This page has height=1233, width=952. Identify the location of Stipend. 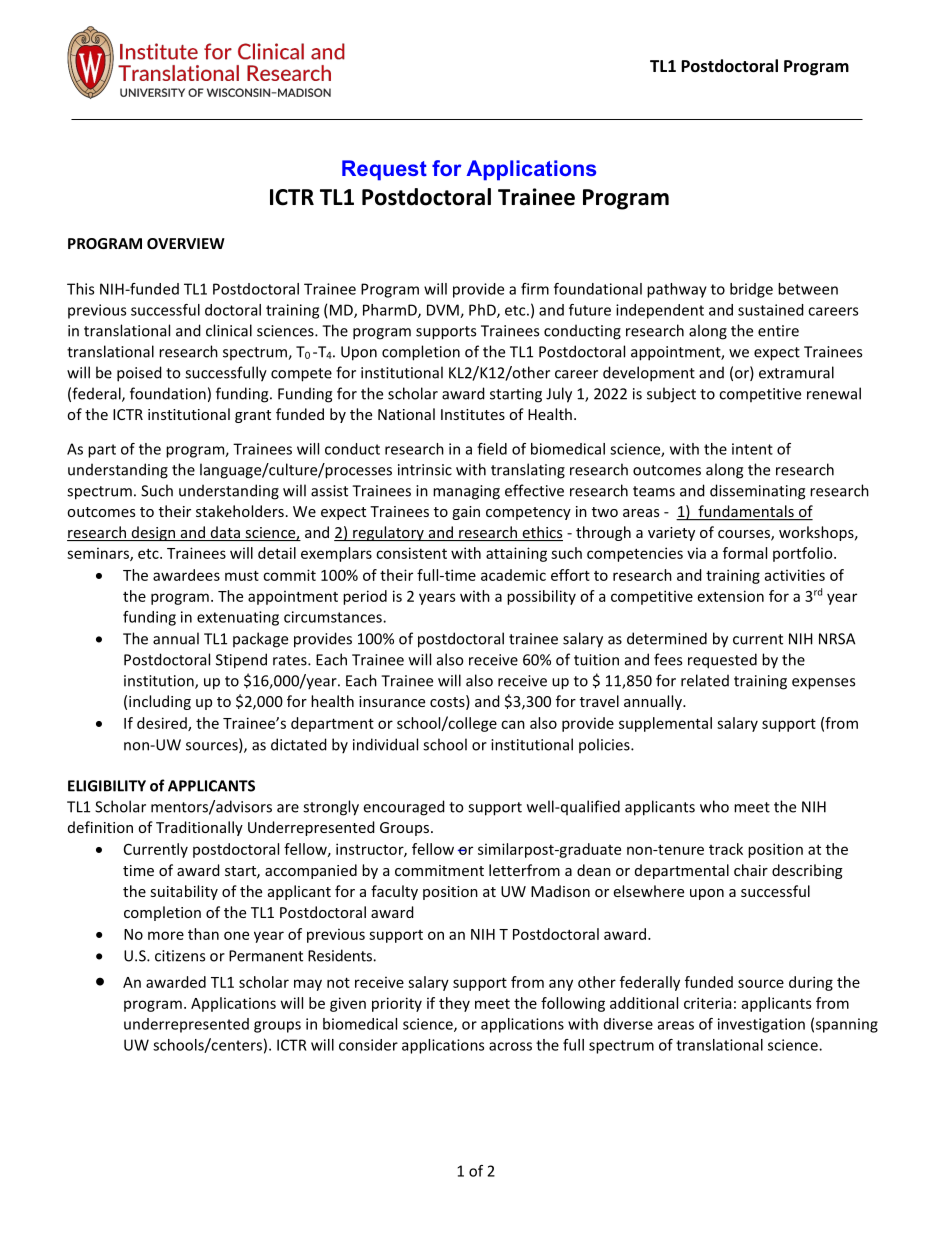
(241, 661).
